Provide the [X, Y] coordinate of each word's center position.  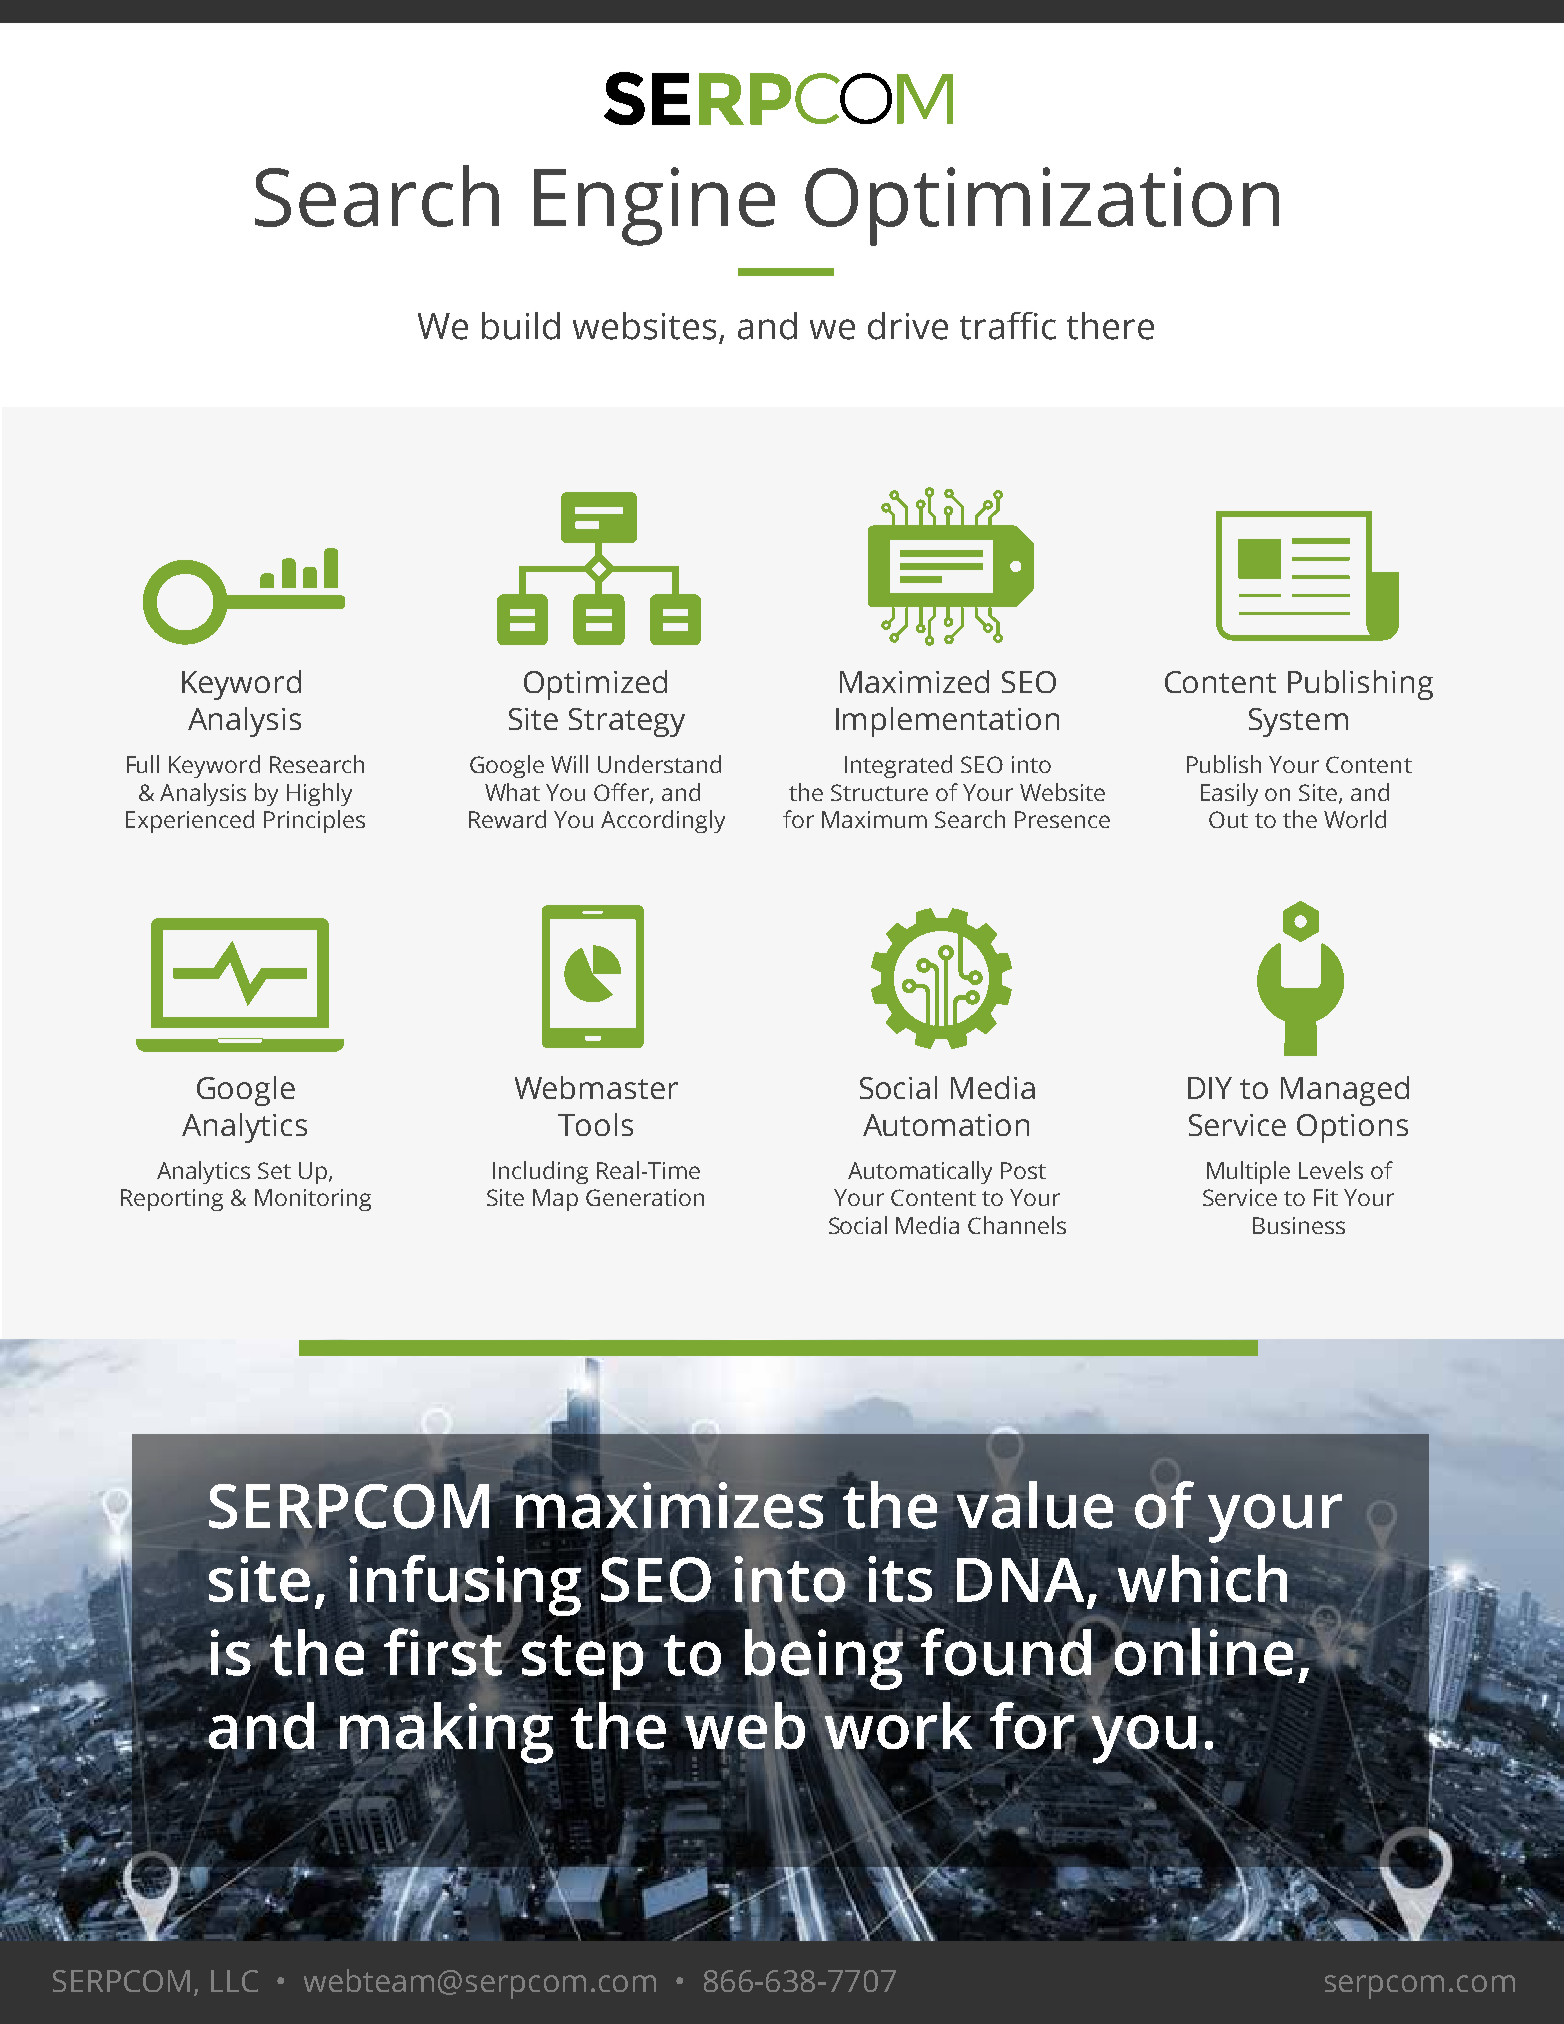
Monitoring [313, 1200]
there [1110, 326]
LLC [234, 1981]
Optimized [595, 685]
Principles [314, 821]
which [1202, 1578]
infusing [465, 1587]
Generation [645, 1197]
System [1298, 722]
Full [143, 764]
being [824, 1658]
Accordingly [663, 821]
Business [1299, 1225]
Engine [654, 206]
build [521, 326]
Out [1228, 819]
